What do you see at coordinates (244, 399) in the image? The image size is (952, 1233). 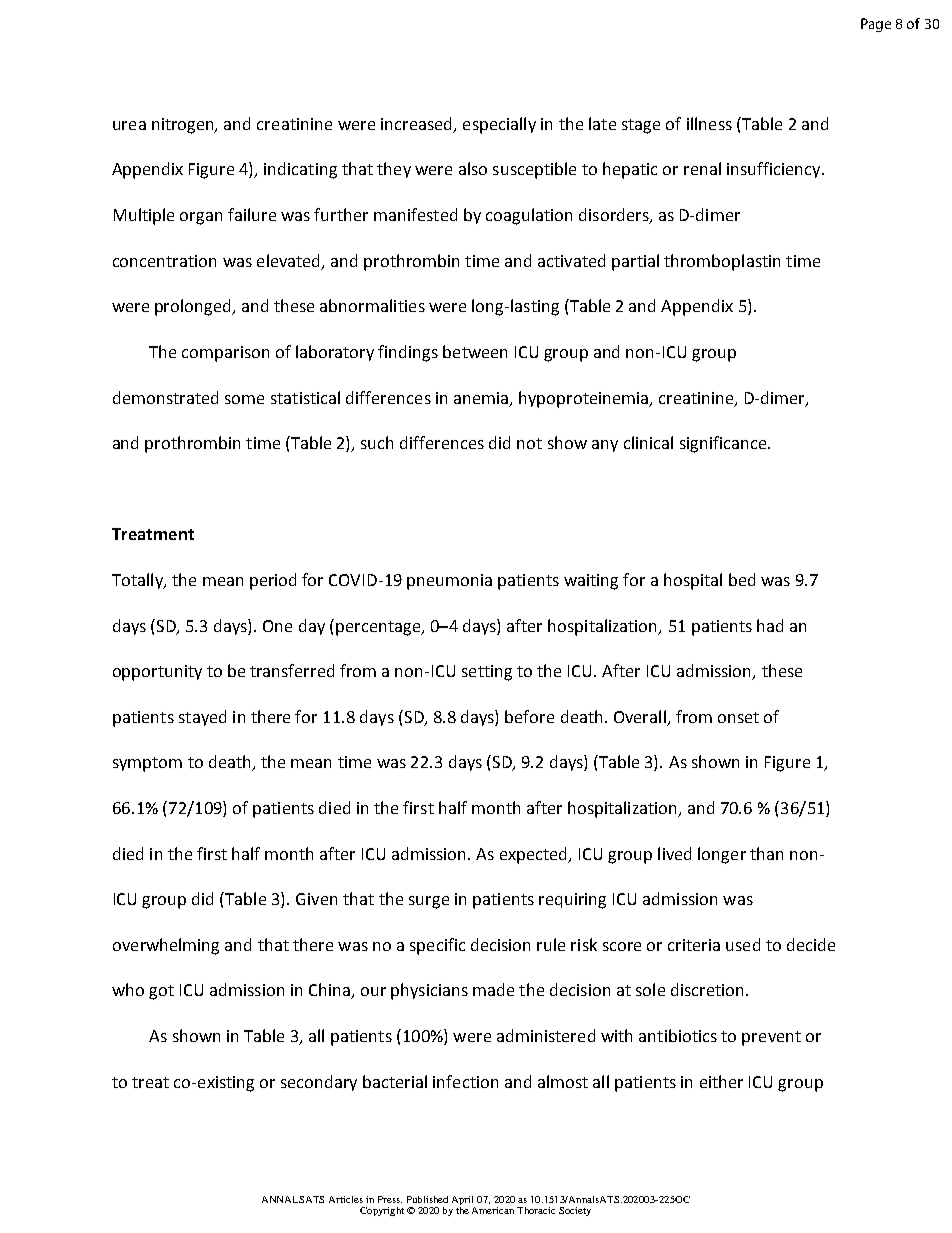 I see `some` at bounding box center [244, 399].
